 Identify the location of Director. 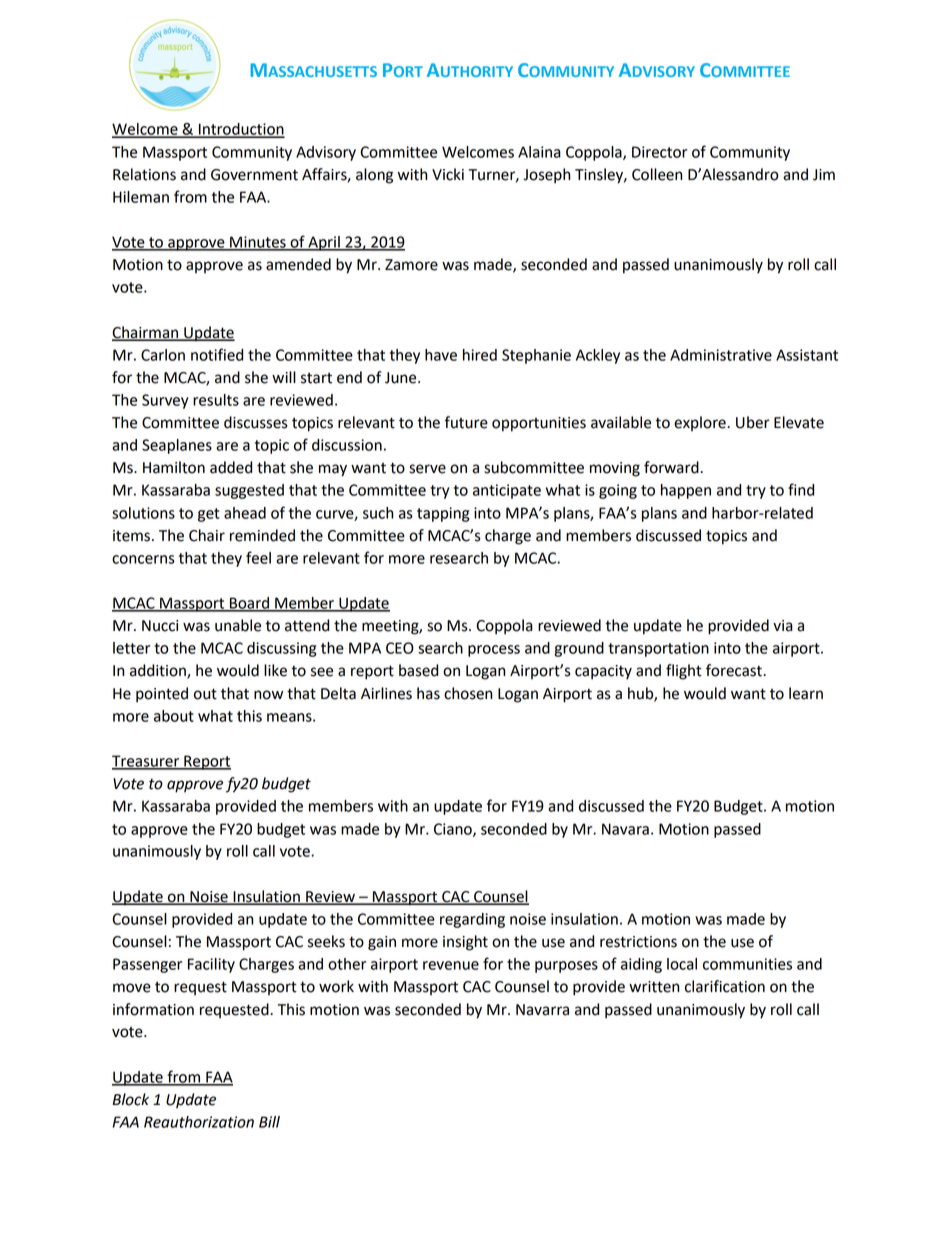
(659, 152).
